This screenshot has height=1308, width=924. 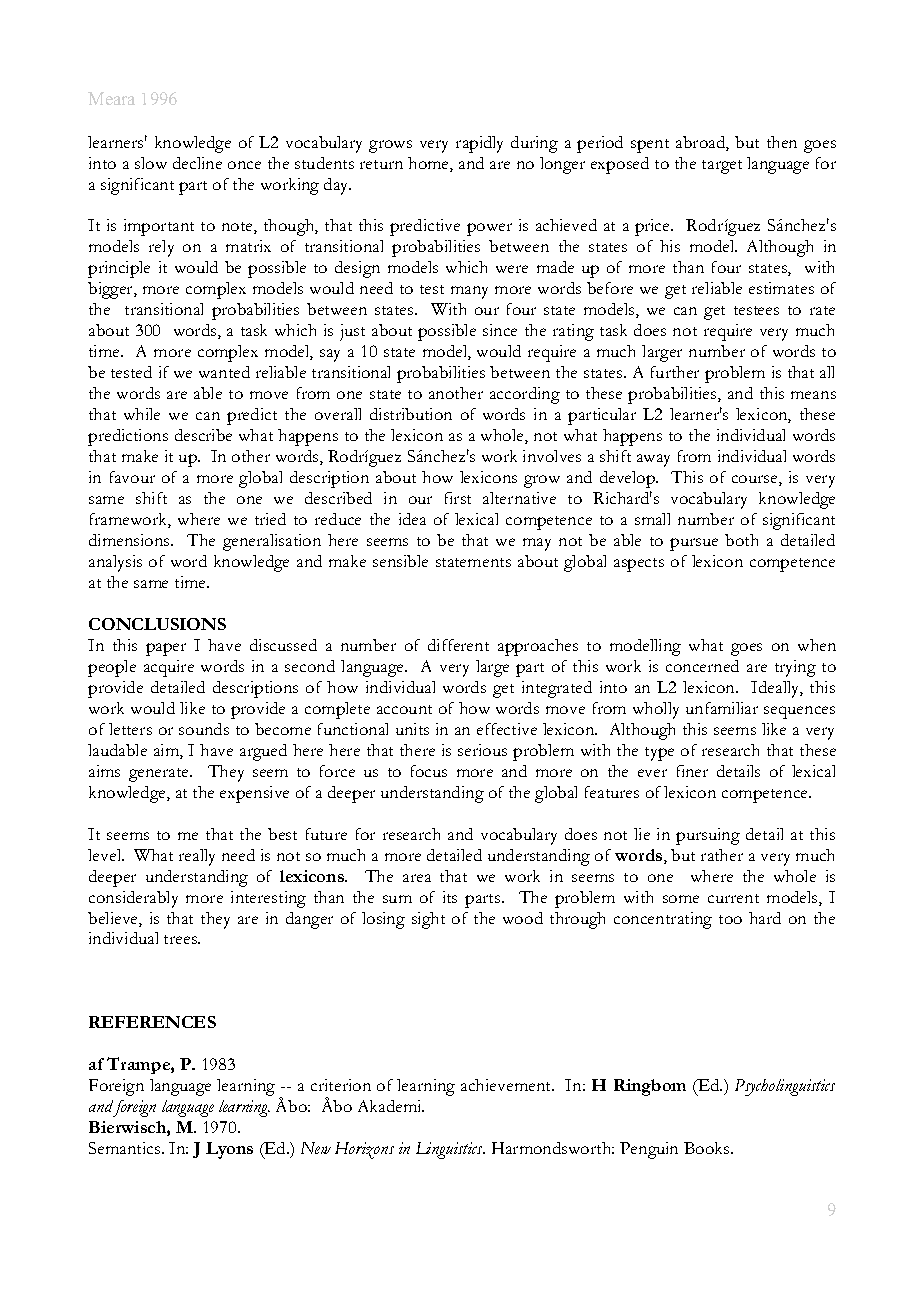 What do you see at coordinates (166, 649) in the screenshot?
I see `paper` at bounding box center [166, 649].
